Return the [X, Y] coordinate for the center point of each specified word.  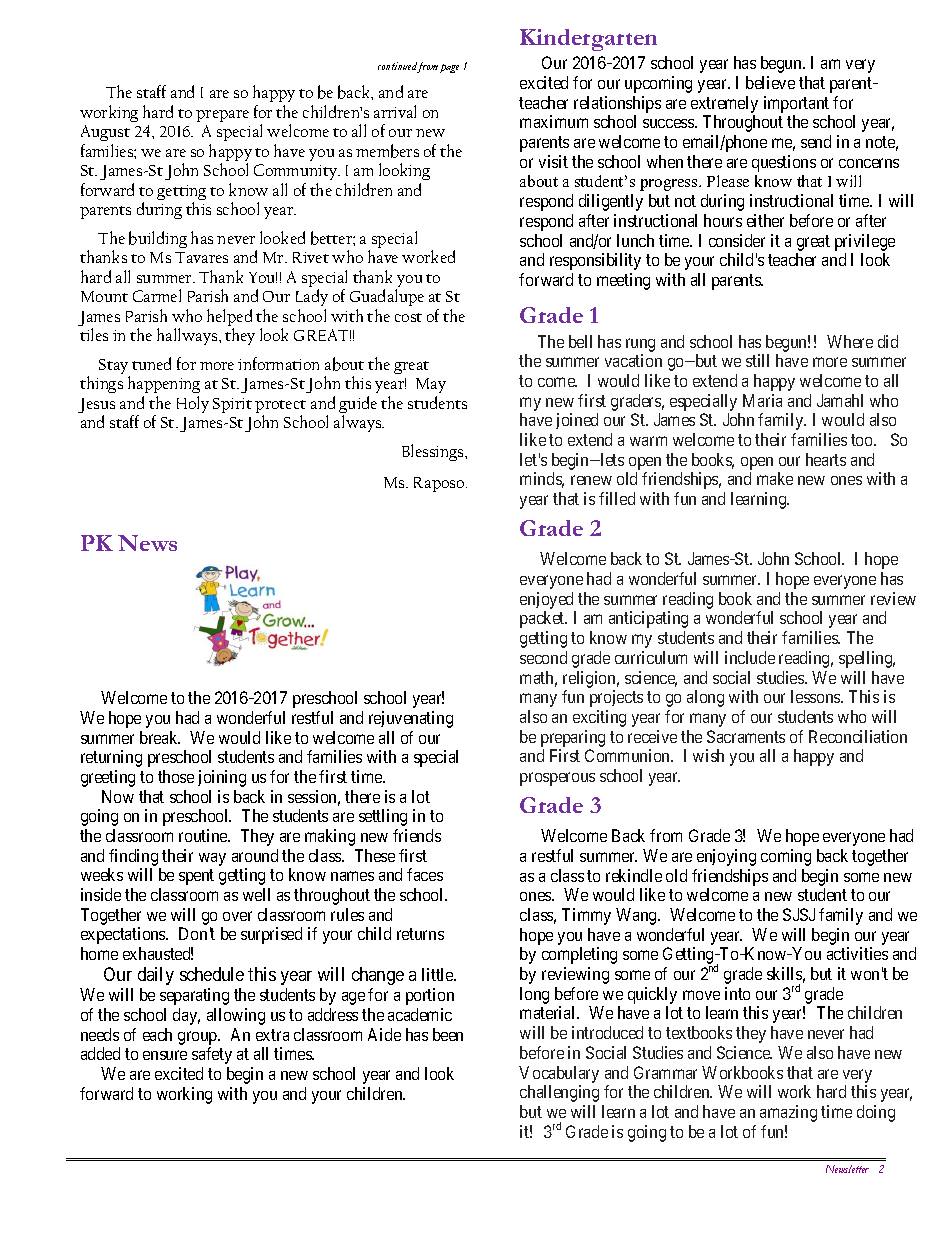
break [160, 737]
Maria [762, 400]
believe [770, 82]
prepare [222, 116]
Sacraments [746, 736]
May [431, 387]
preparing [573, 738]
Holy [193, 404]
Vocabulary [559, 1074]
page [449, 68]
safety [212, 1055]
